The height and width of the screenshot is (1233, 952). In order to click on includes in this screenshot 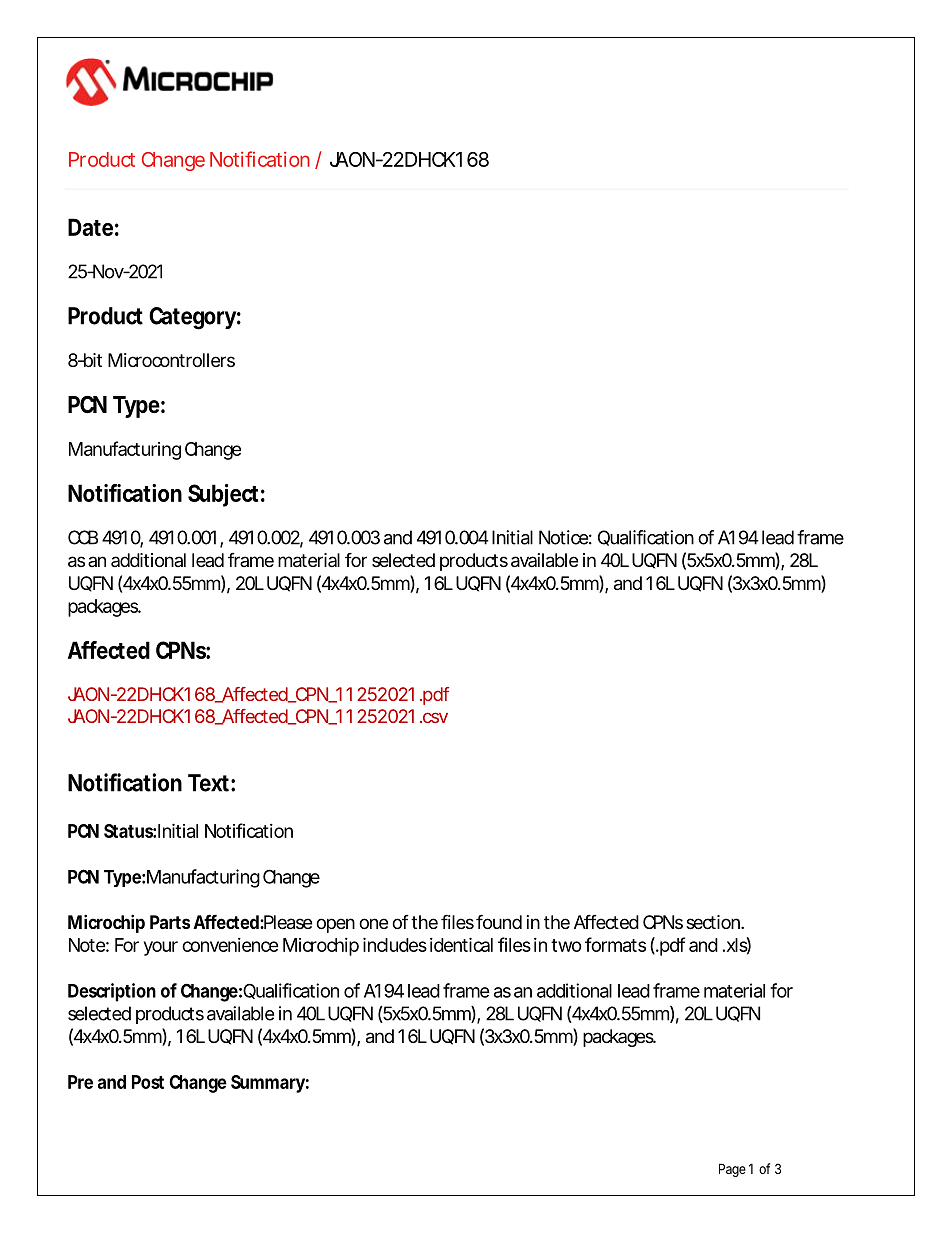, I will do `click(395, 944)`.
